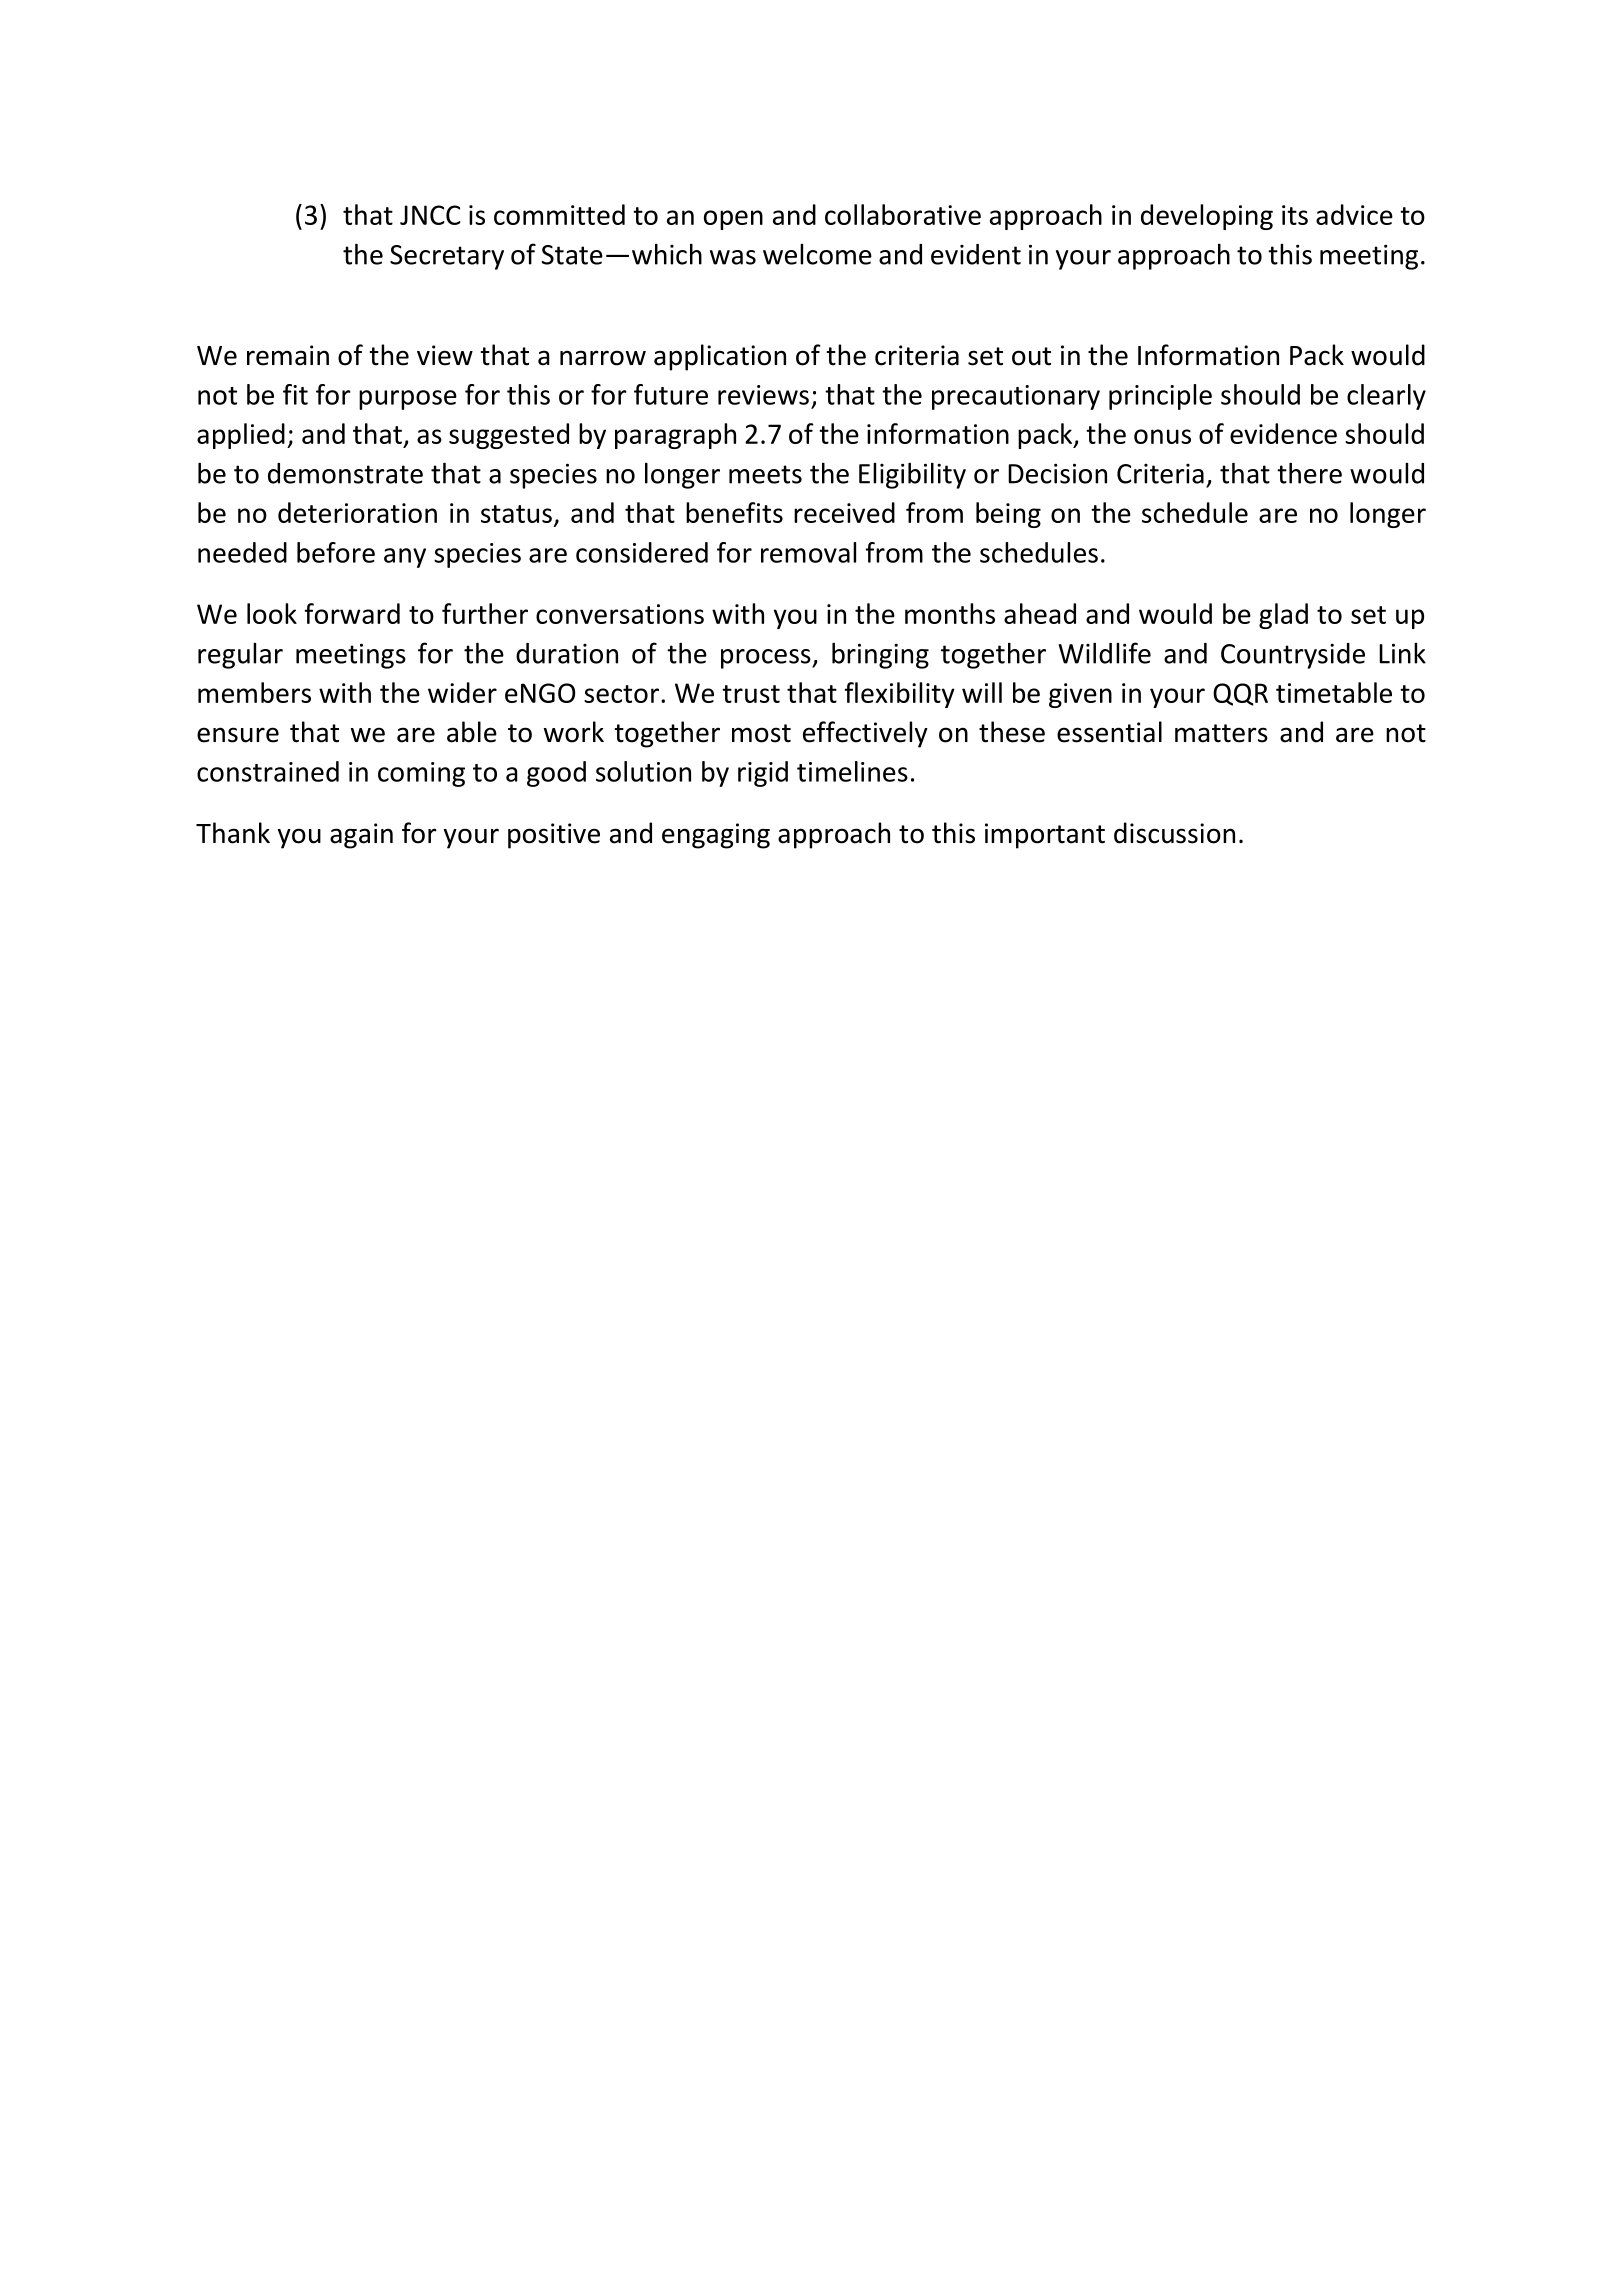 Image resolution: width=1622 pixels, height=2294 pixels. What do you see at coordinates (1309, 473) in the document?
I see `there` at bounding box center [1309, 473].
